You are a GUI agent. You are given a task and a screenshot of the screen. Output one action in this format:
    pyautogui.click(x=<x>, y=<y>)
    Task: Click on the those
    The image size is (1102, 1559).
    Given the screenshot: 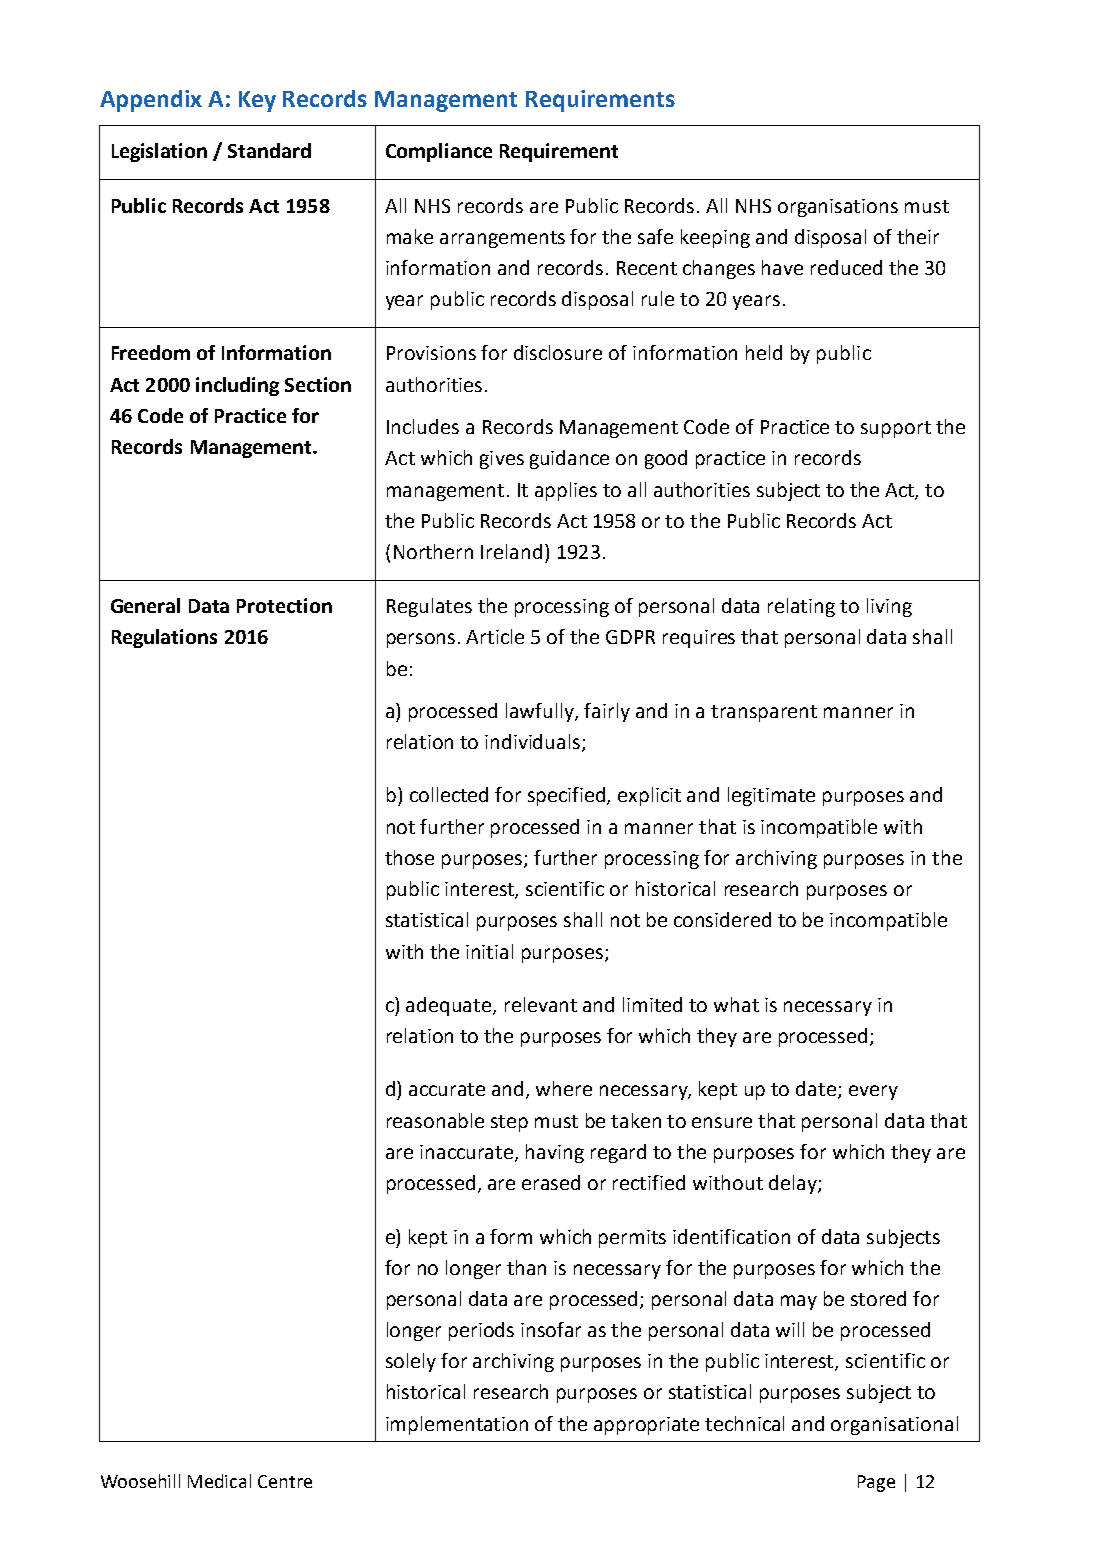 What is the action you would take?
    pyautogui.click(x=409, y=857)
